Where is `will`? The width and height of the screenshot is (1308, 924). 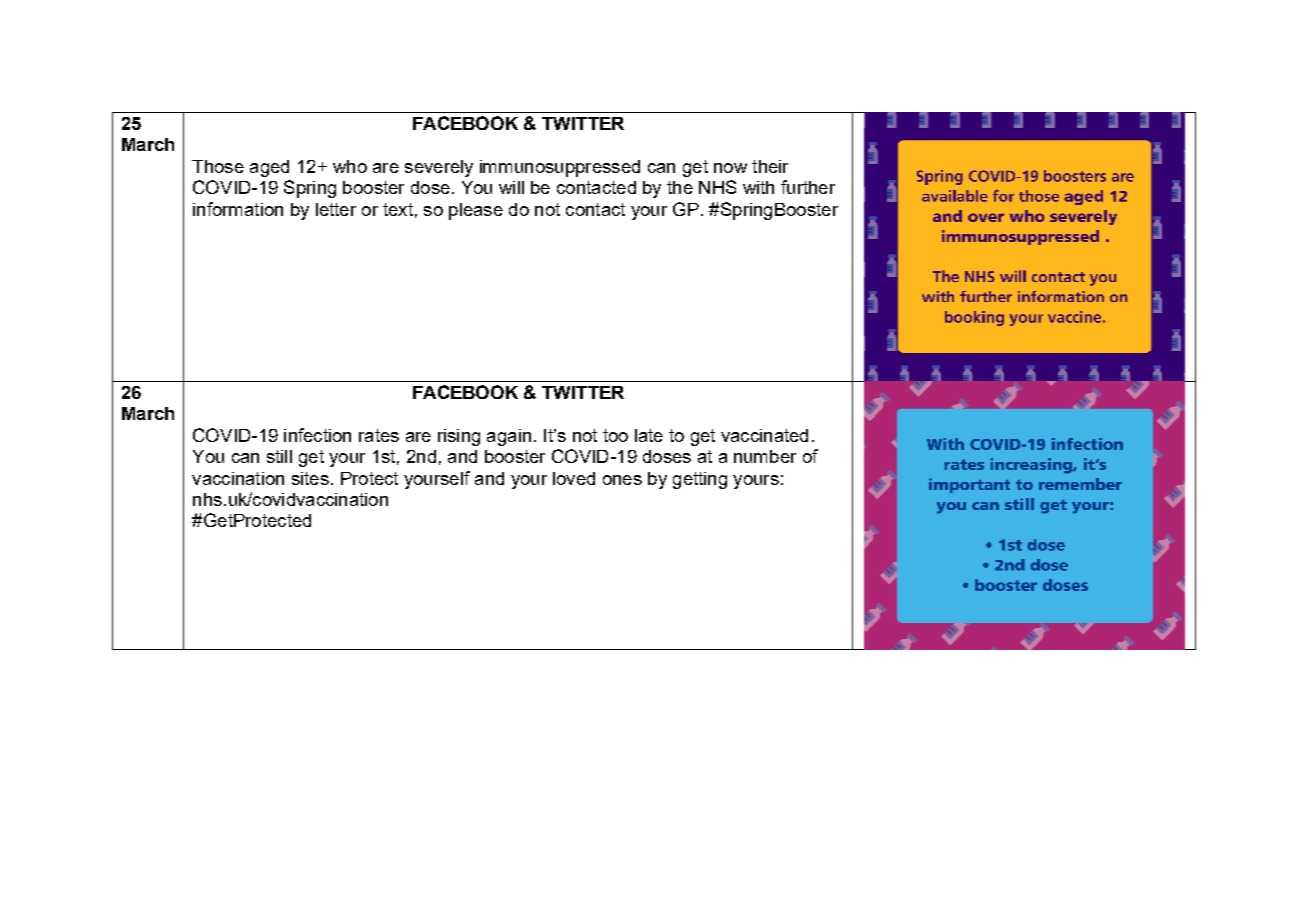
will is located at coordinates (511, 187).
